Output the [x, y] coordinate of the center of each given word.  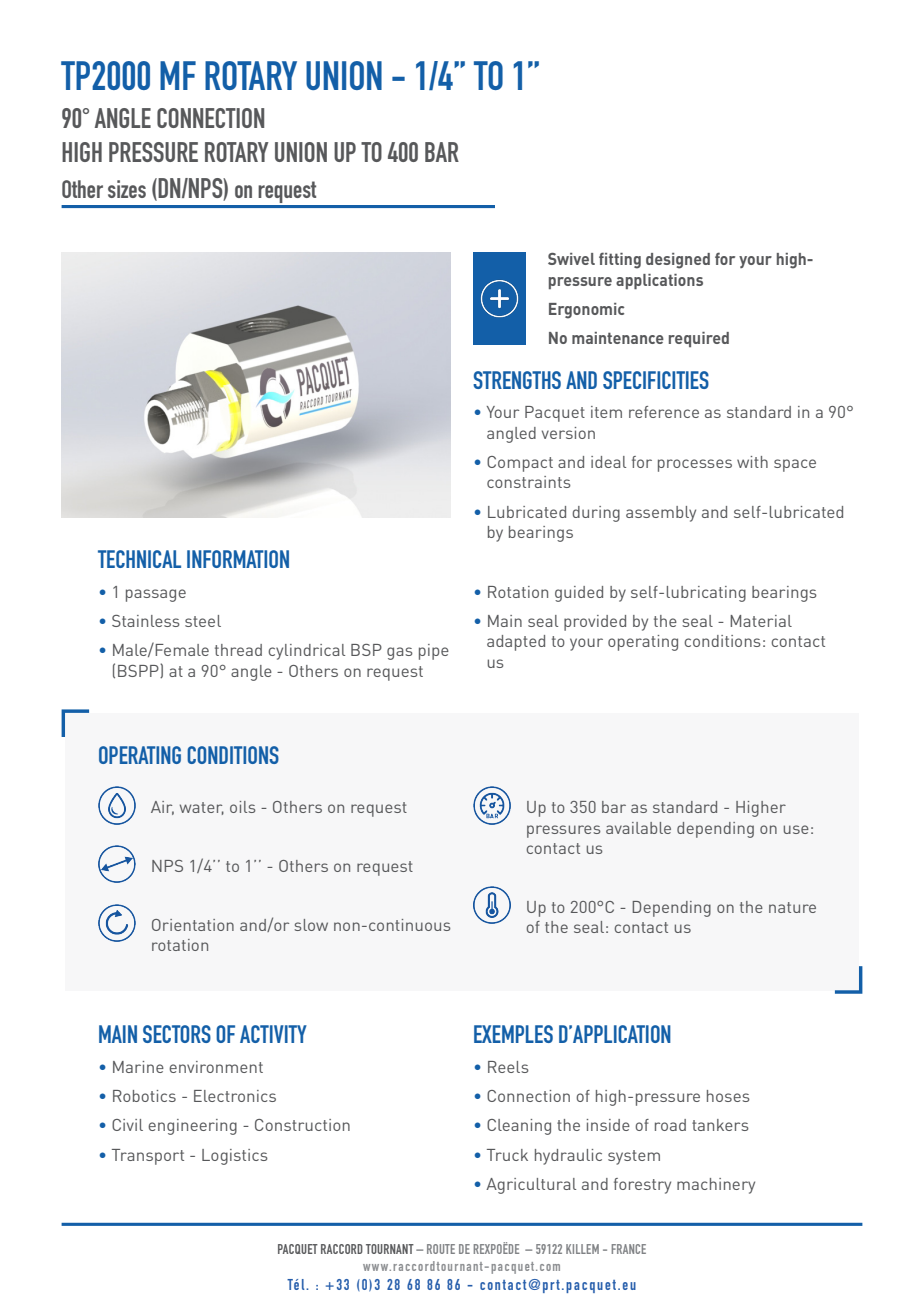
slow [311, 925]
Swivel [571, 259]
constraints [529, 482]
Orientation [193, 925]
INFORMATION [238, 559]
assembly [661, 514]
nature [792, 907]
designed [678, 261]
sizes [127, 189]
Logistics [235, 1157]
